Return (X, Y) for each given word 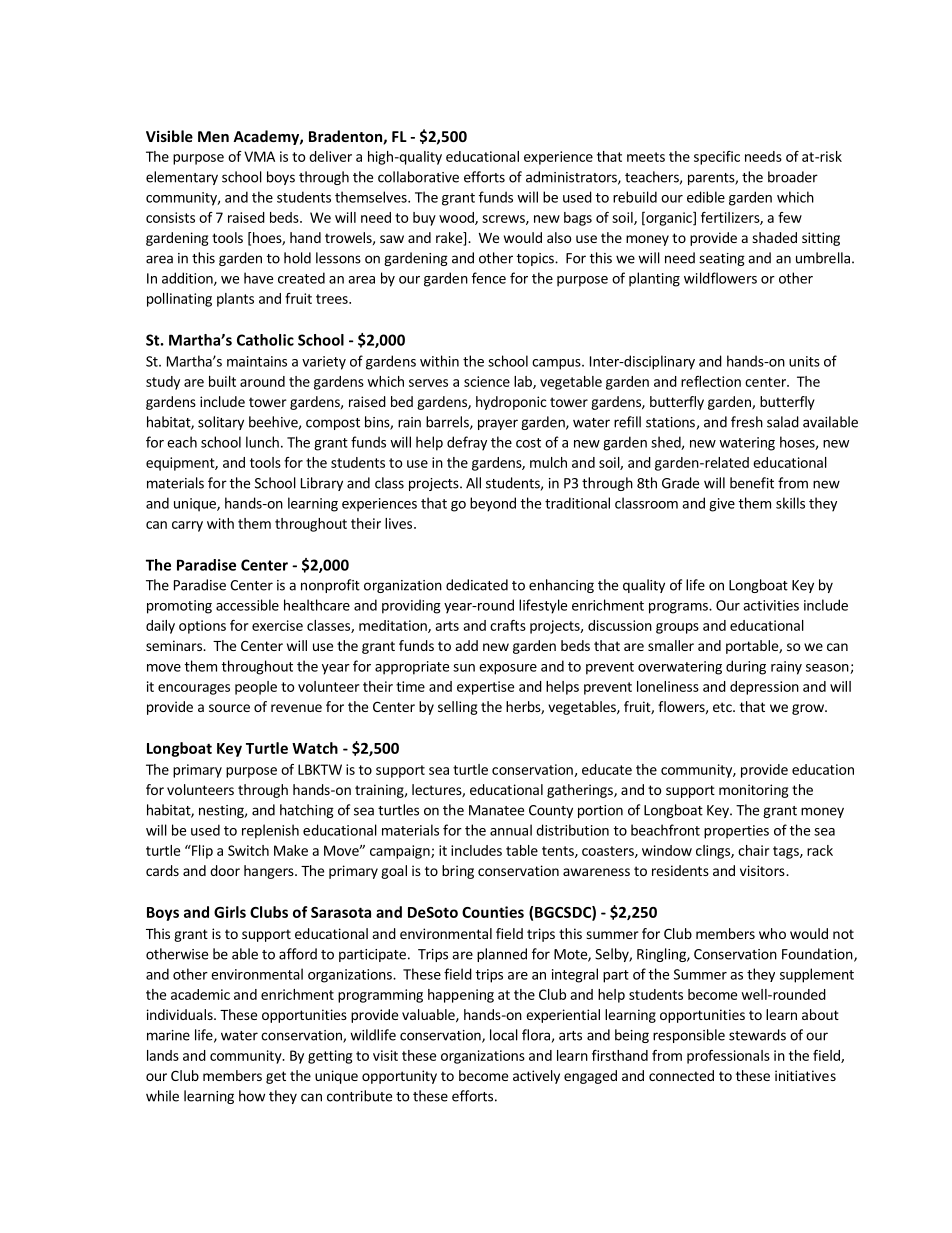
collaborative (418, 177)
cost (528, 443)
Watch (315, 748)
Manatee (496, 810)
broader (793, 177)
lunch (262, 442)
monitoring (754, 791)
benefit (752, 483)
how (252, 1096)
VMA (259, 156)
